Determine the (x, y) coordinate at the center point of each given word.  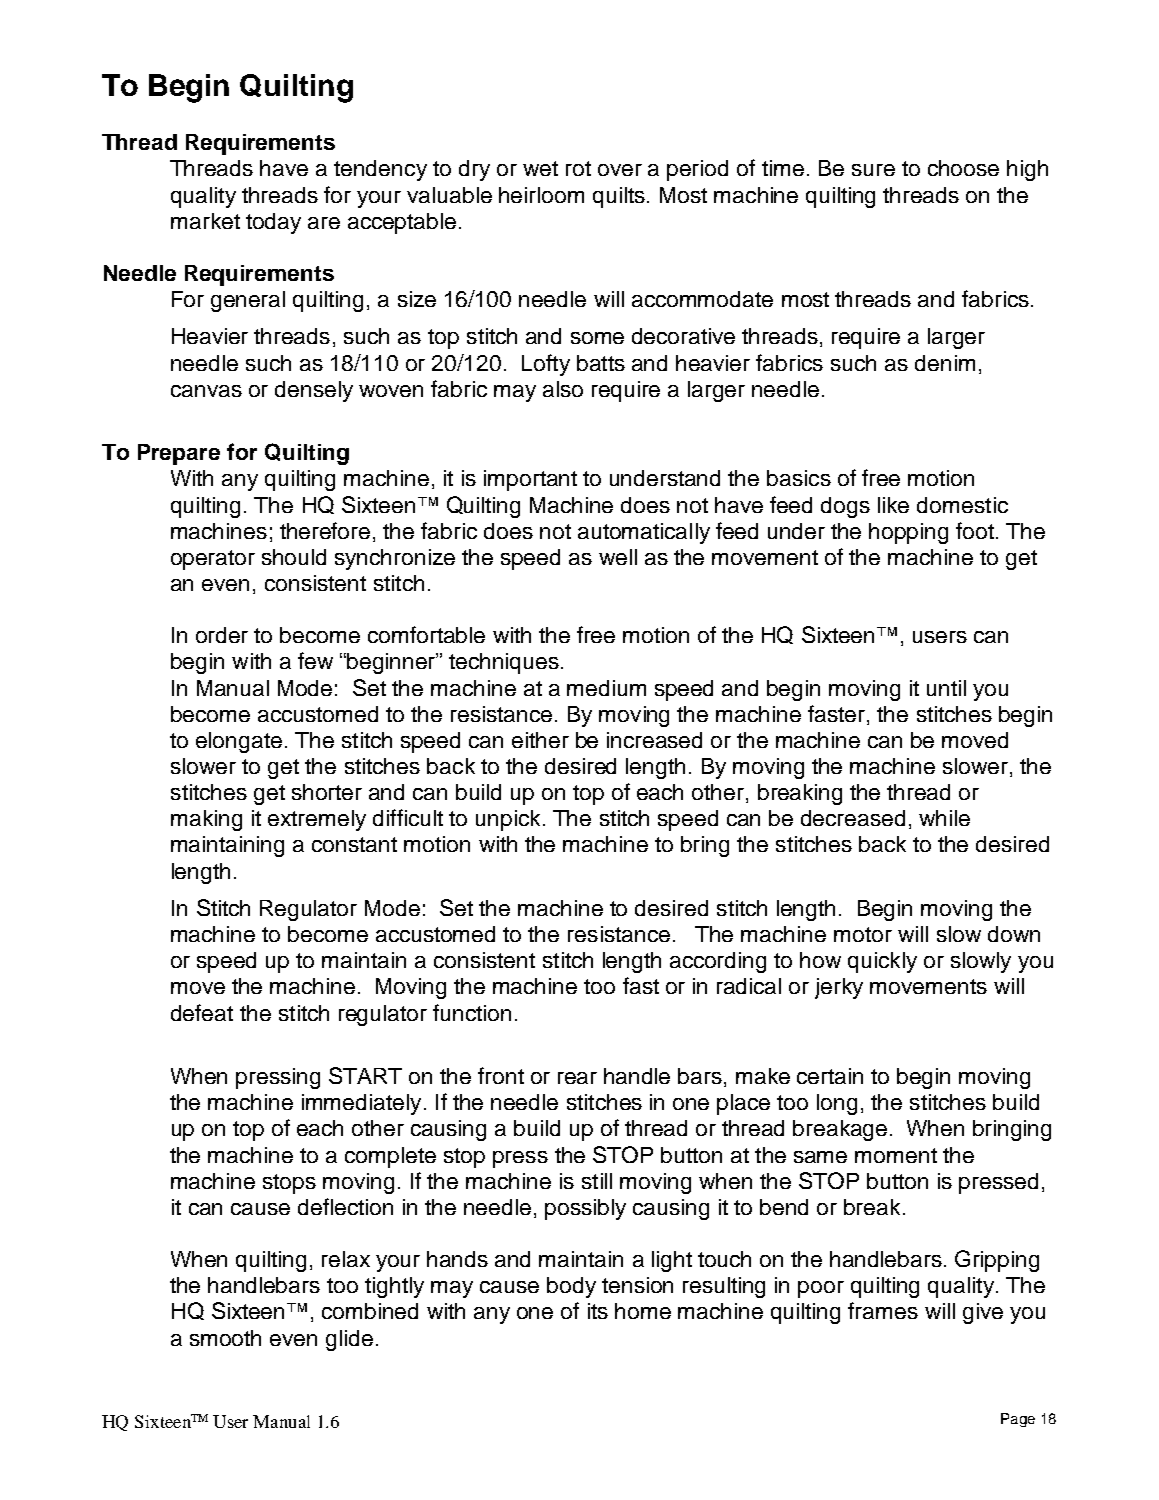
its (598, 1311)
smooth (225, 1338)
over (620, 170)
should (294, 557)
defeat (202, 1012)
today (273, 223)
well (618, 557)
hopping (908, 533)
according (718, 962)
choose (963, 168)
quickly (882, 962)
